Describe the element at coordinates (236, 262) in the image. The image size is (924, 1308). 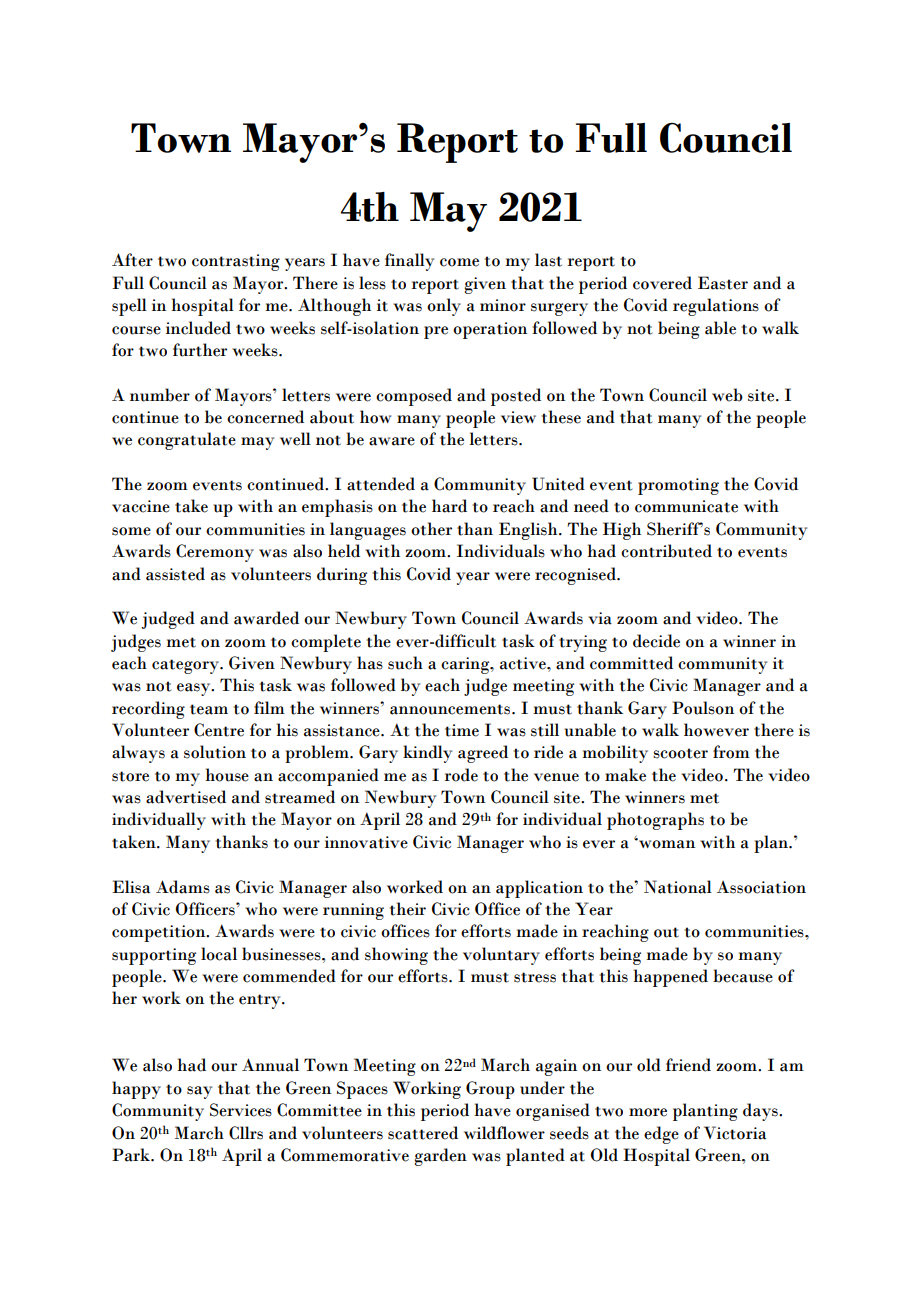
I see `contrasting` at that location.
